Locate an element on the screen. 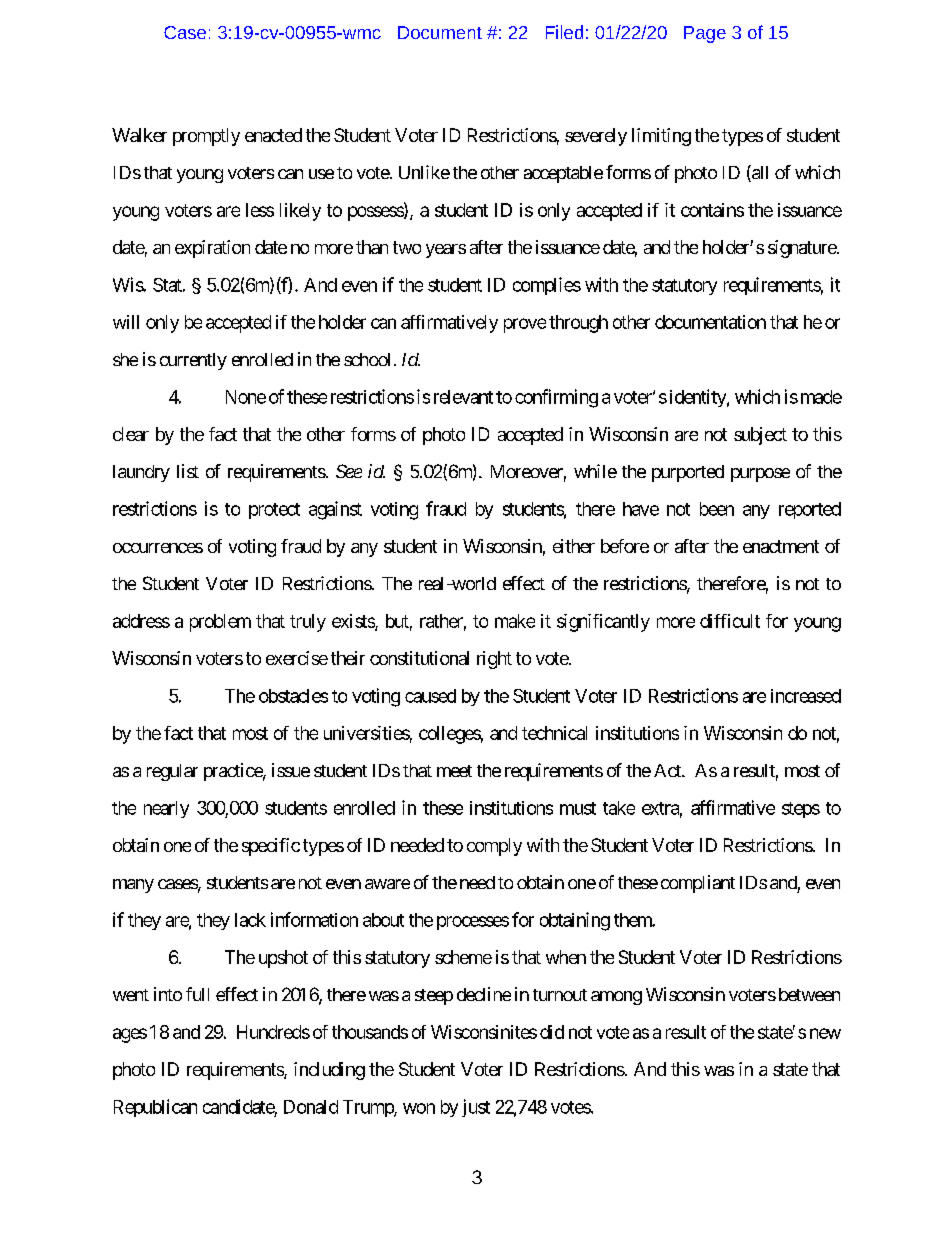 The height and width of the screenshot is (1233, 952). make is located at coordinates (515, 621).
